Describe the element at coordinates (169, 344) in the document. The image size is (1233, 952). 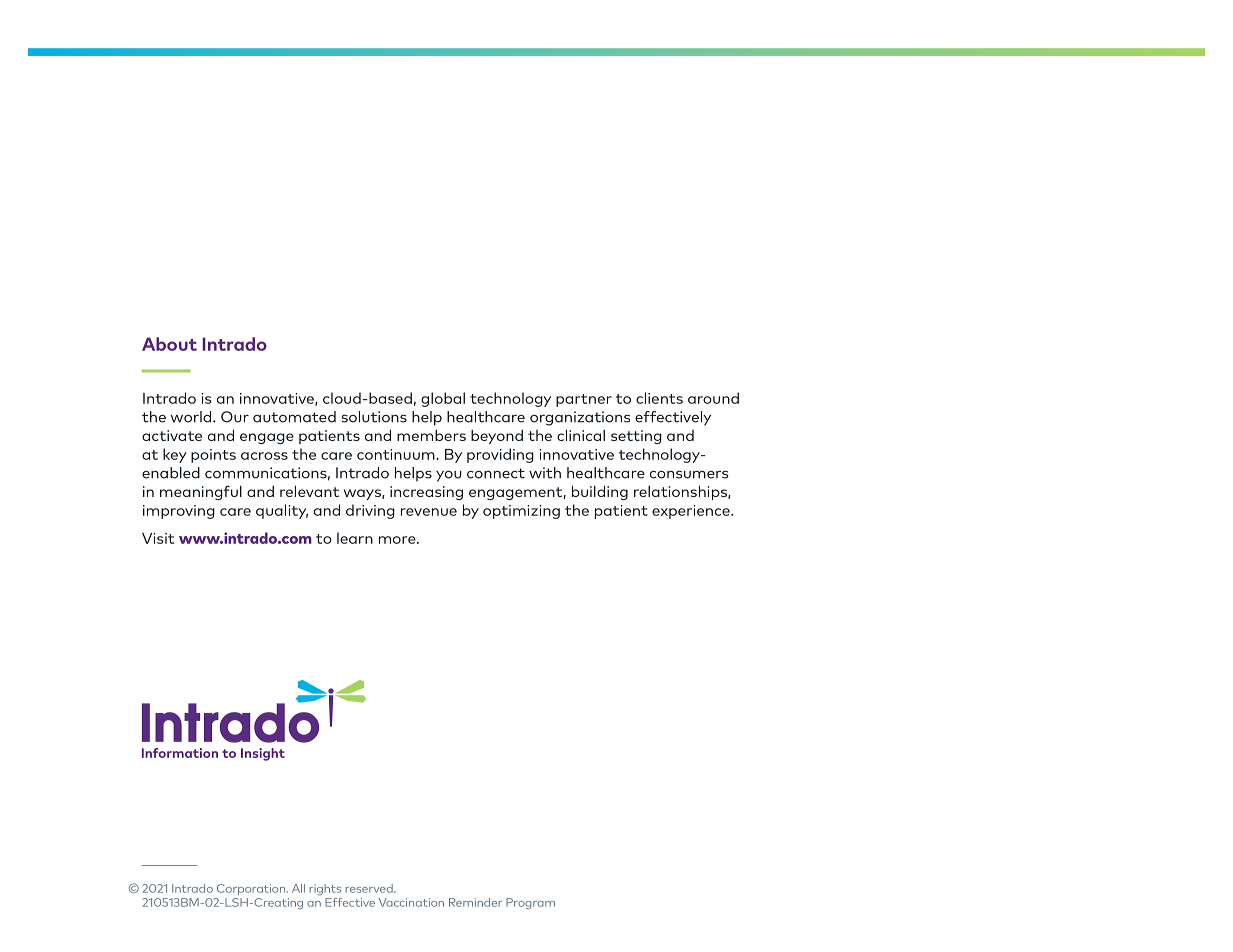
I see `About` at that location.
